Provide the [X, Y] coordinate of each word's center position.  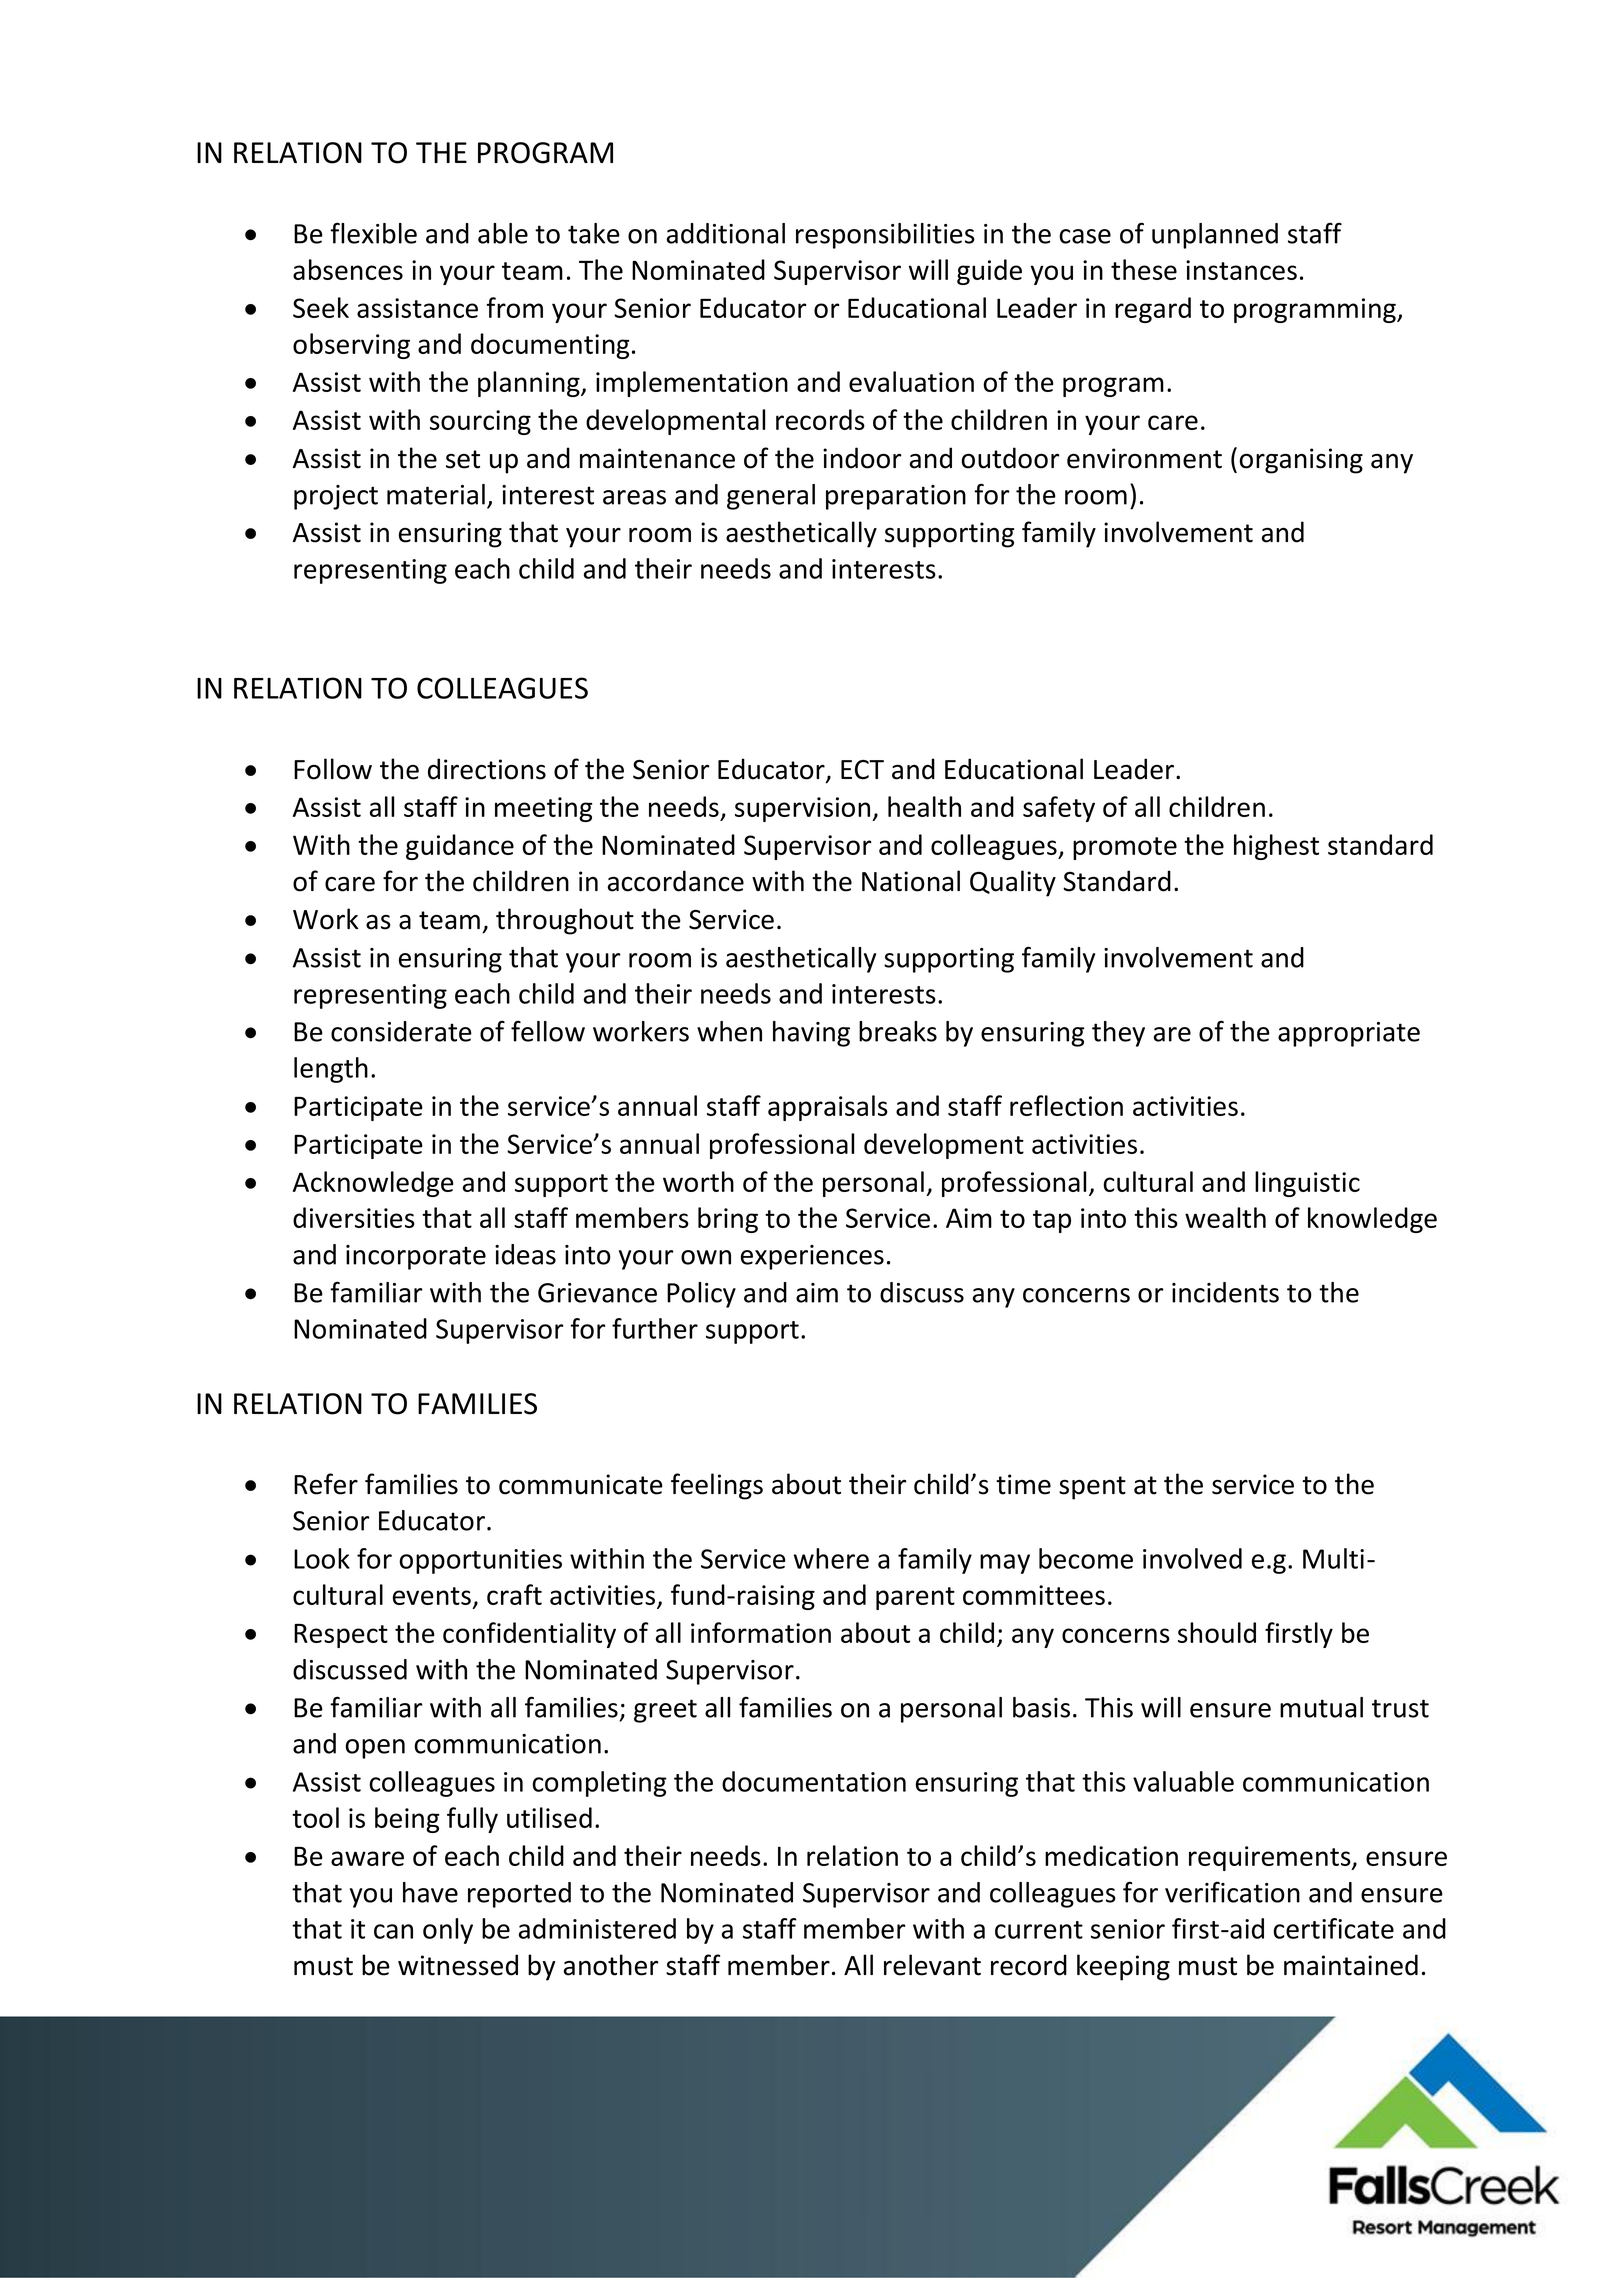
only [448, 1931]
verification [1232, 1892]
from [514, 307]
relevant [932, 1965]
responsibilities [885, 236]
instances [1241, 270]
